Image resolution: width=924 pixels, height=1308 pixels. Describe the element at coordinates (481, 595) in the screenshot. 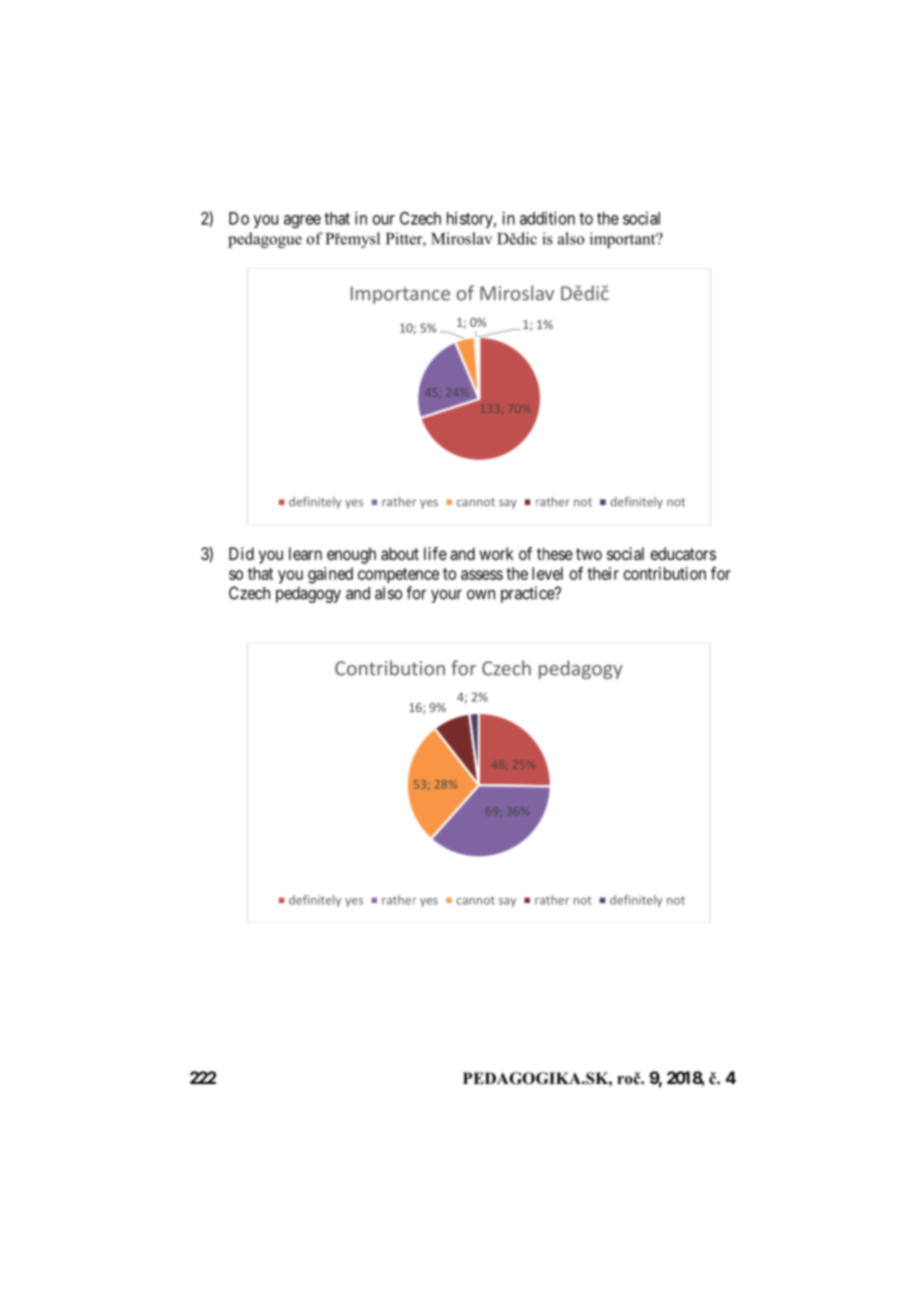

I see `own` at that location.
